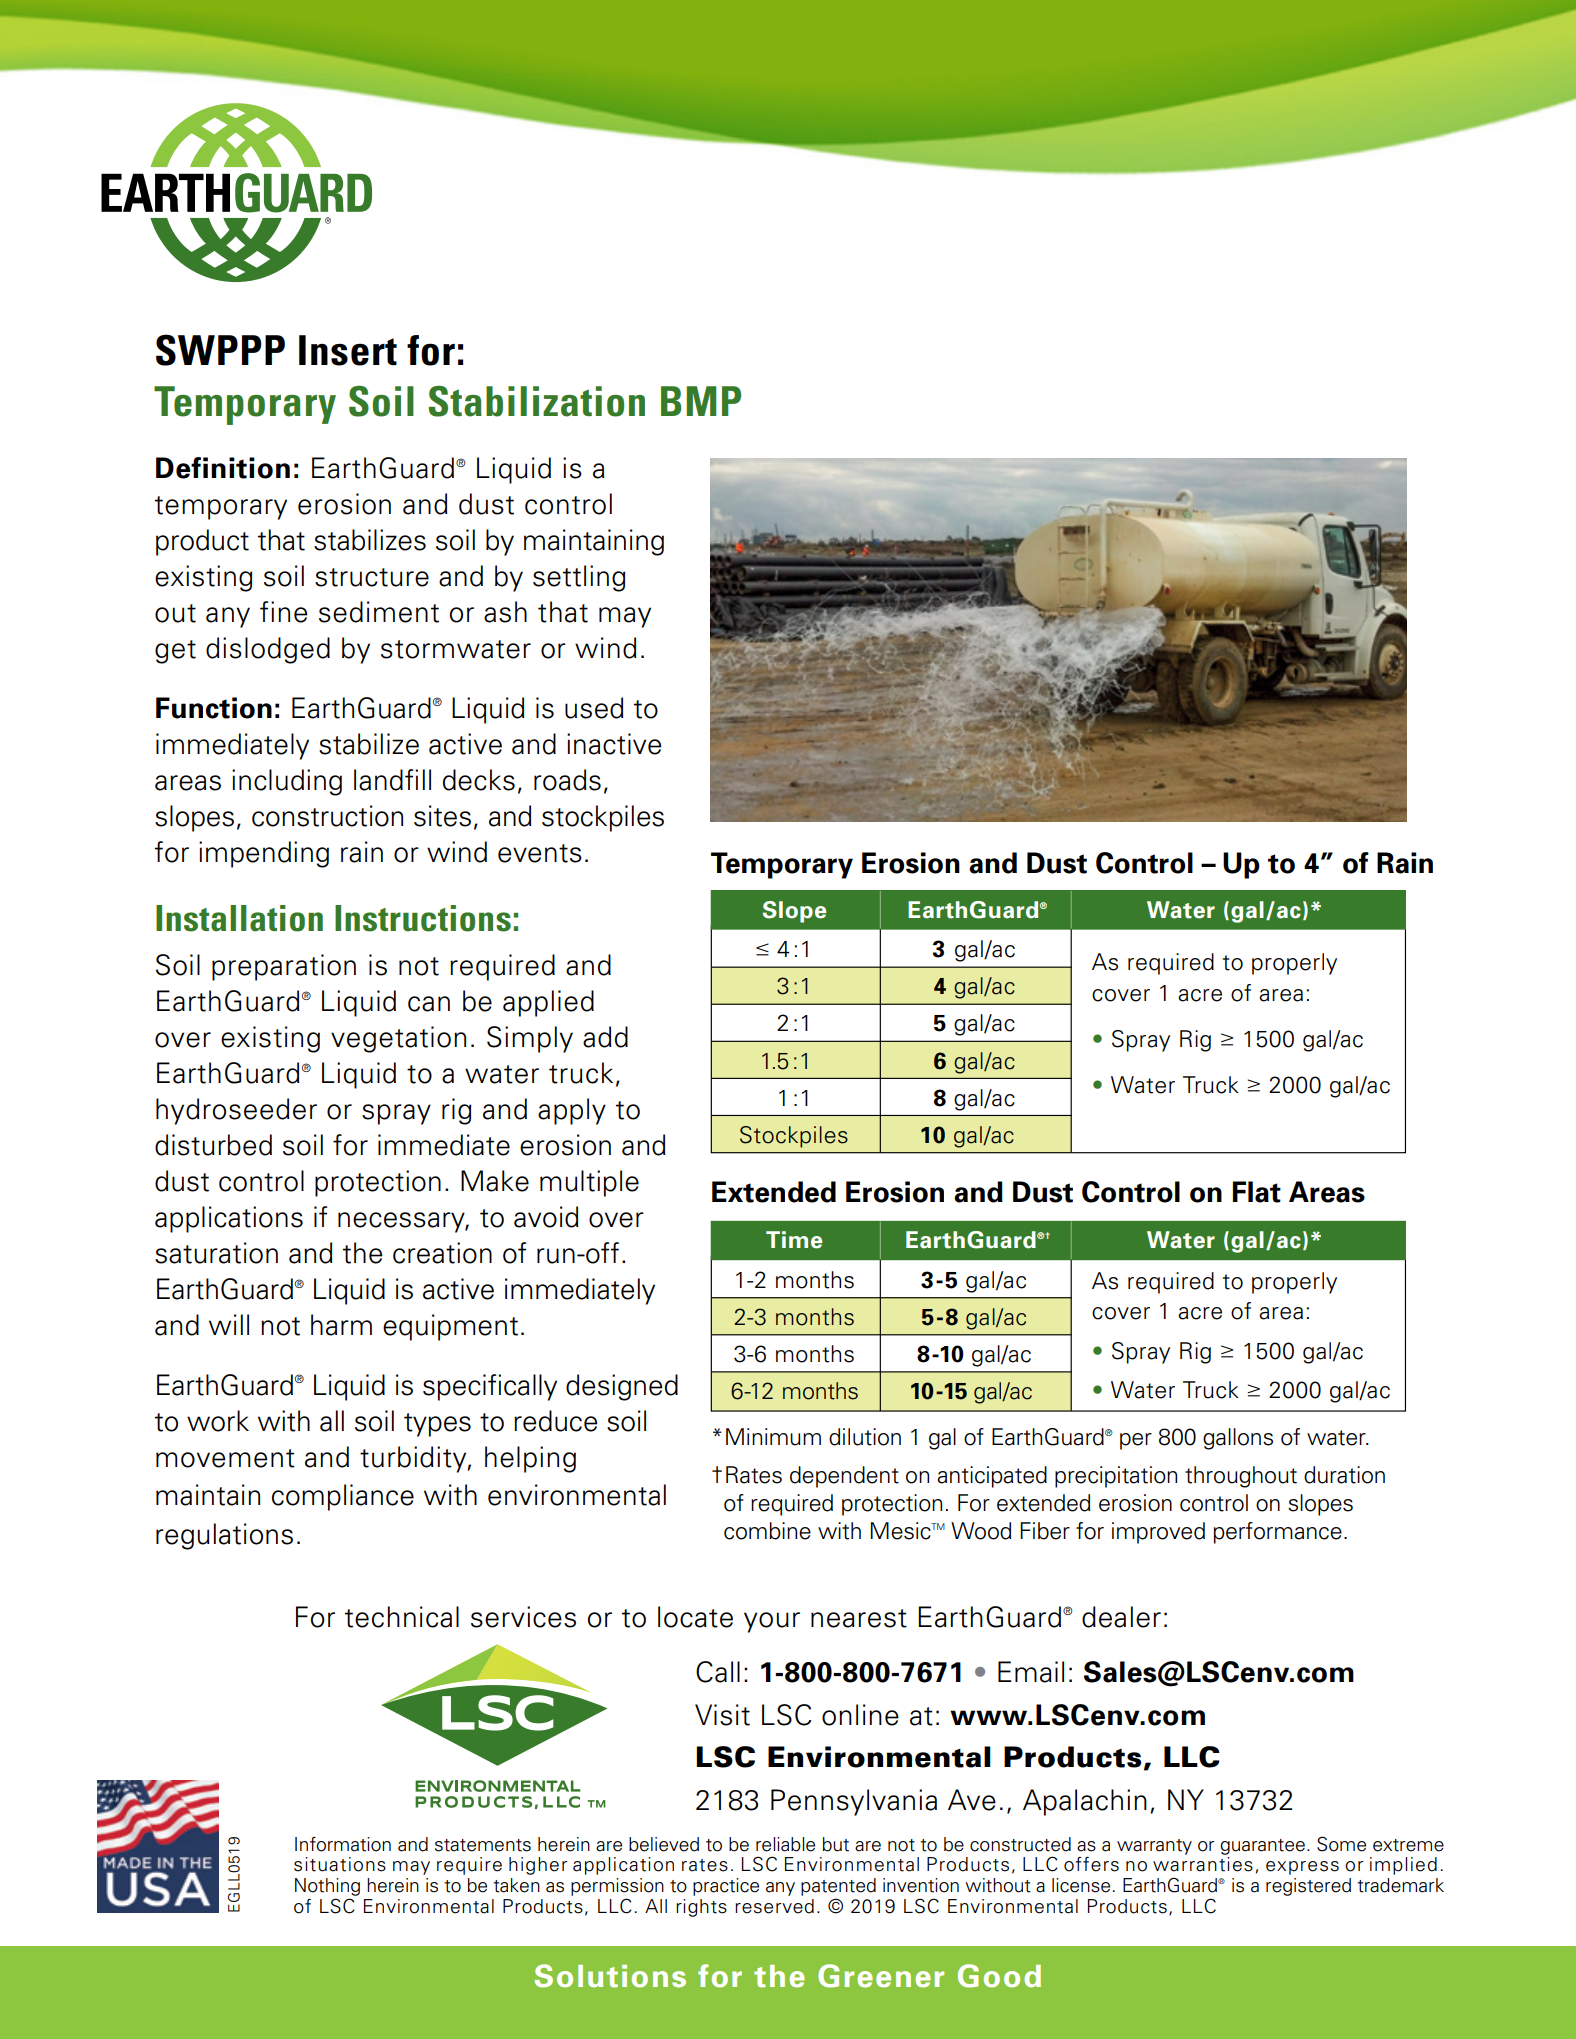 The image size is (1576, 2039). Describe the element at coordinates (536, 401) in the page. I see `Stabilization` at that location.
